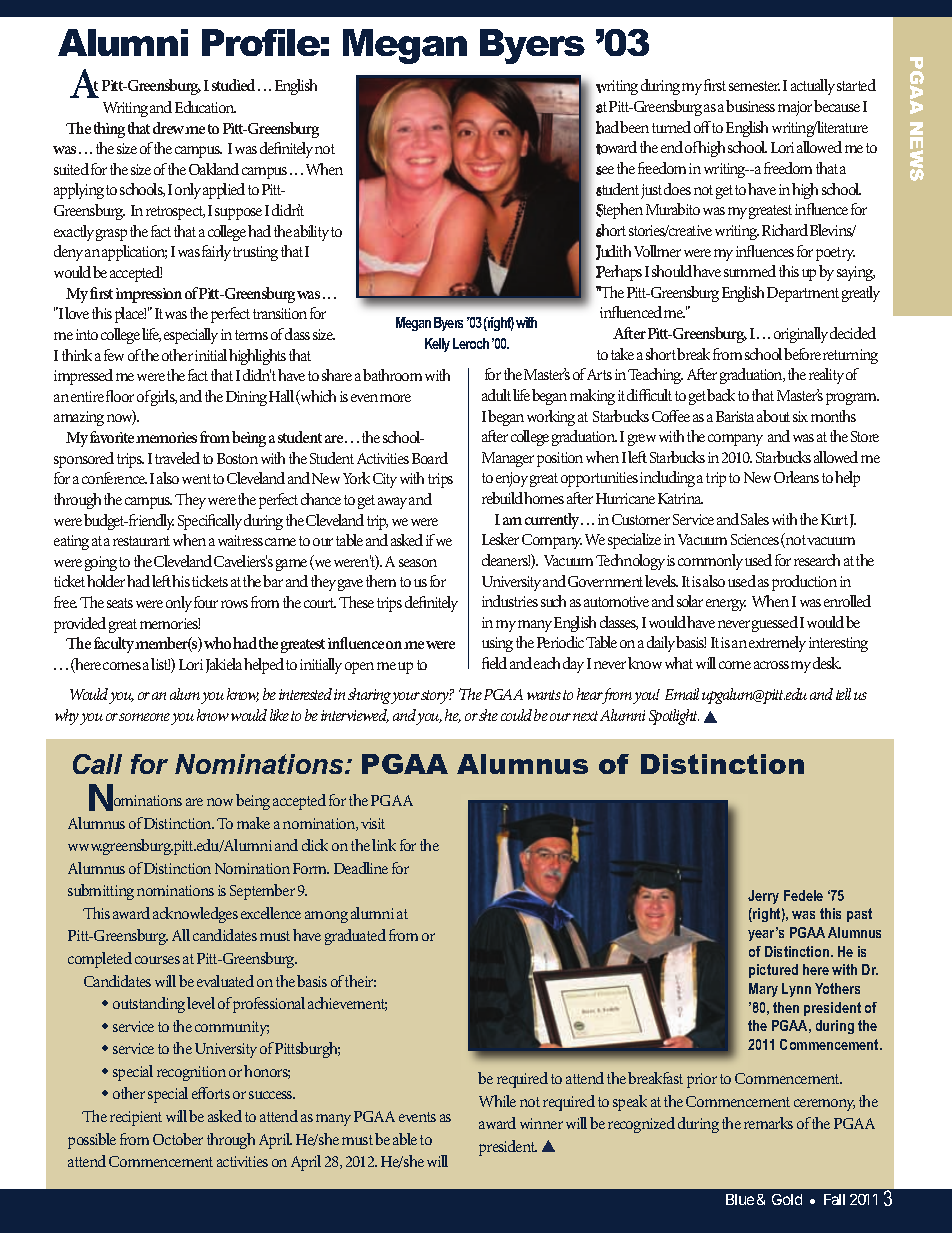  I want to click on October, so click(178, 1139).
